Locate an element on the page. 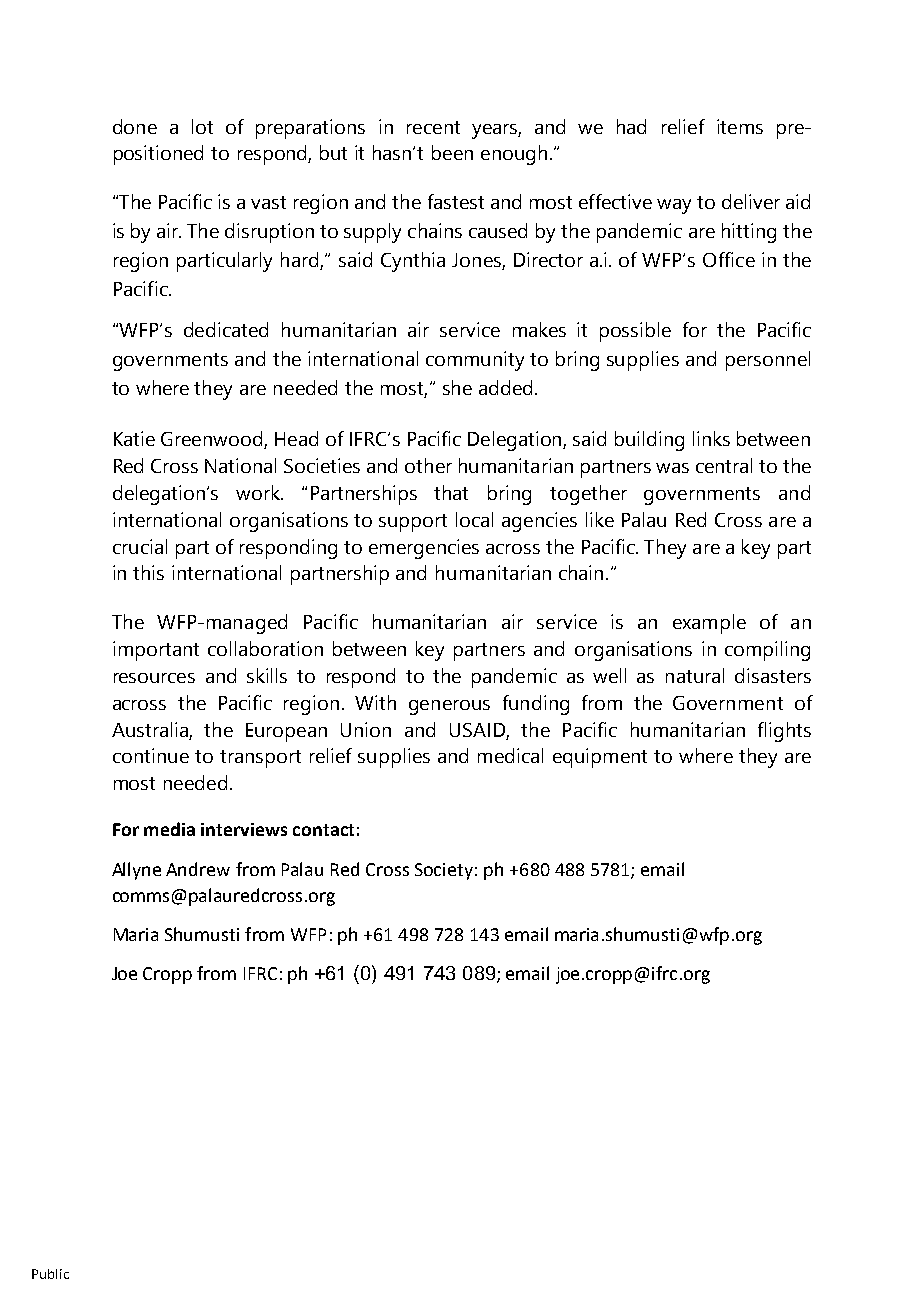  natural is located at coordinates (695, 675).
